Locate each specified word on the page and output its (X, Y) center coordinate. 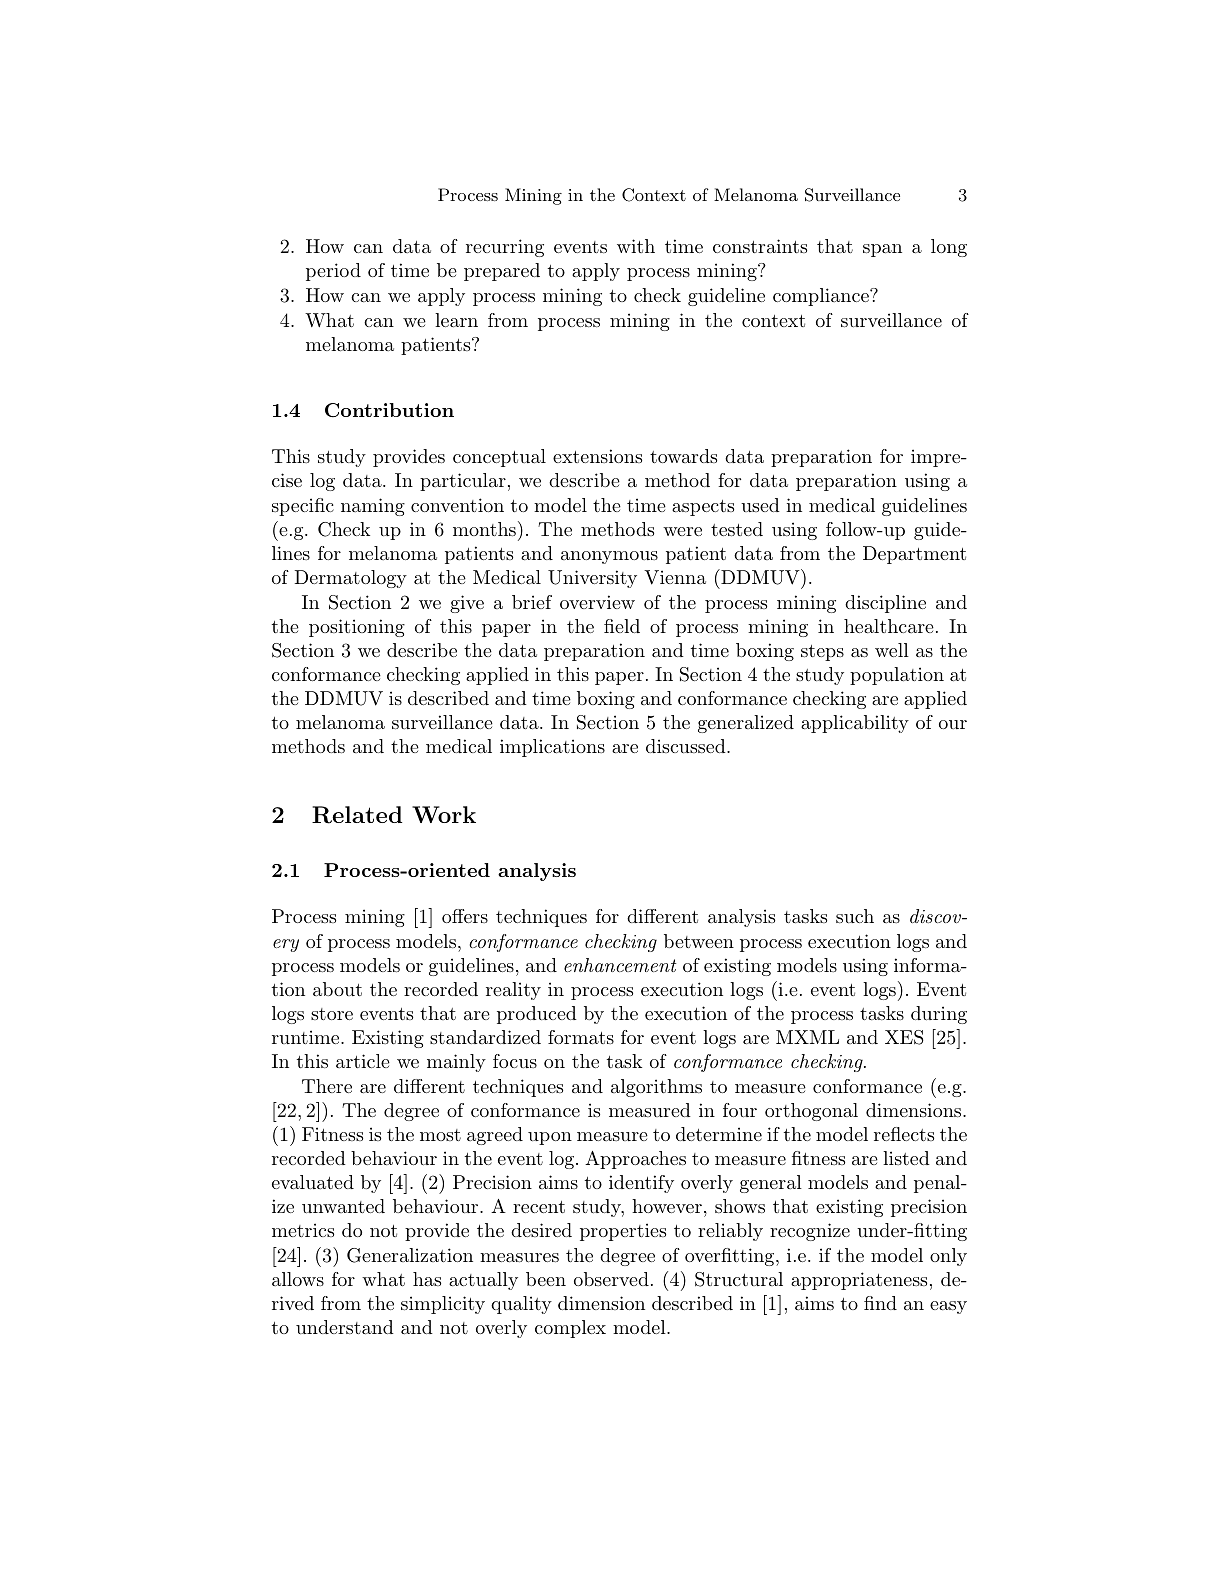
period (333, 272)
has (427, 1279)
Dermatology (351, 579)
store (332, 1014)
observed (611, 1279)
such (855, 916)
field (622, 626)
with (636, 246)
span (882, 250)
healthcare (889, 626)
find (880, 1303)
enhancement (620, 965)
